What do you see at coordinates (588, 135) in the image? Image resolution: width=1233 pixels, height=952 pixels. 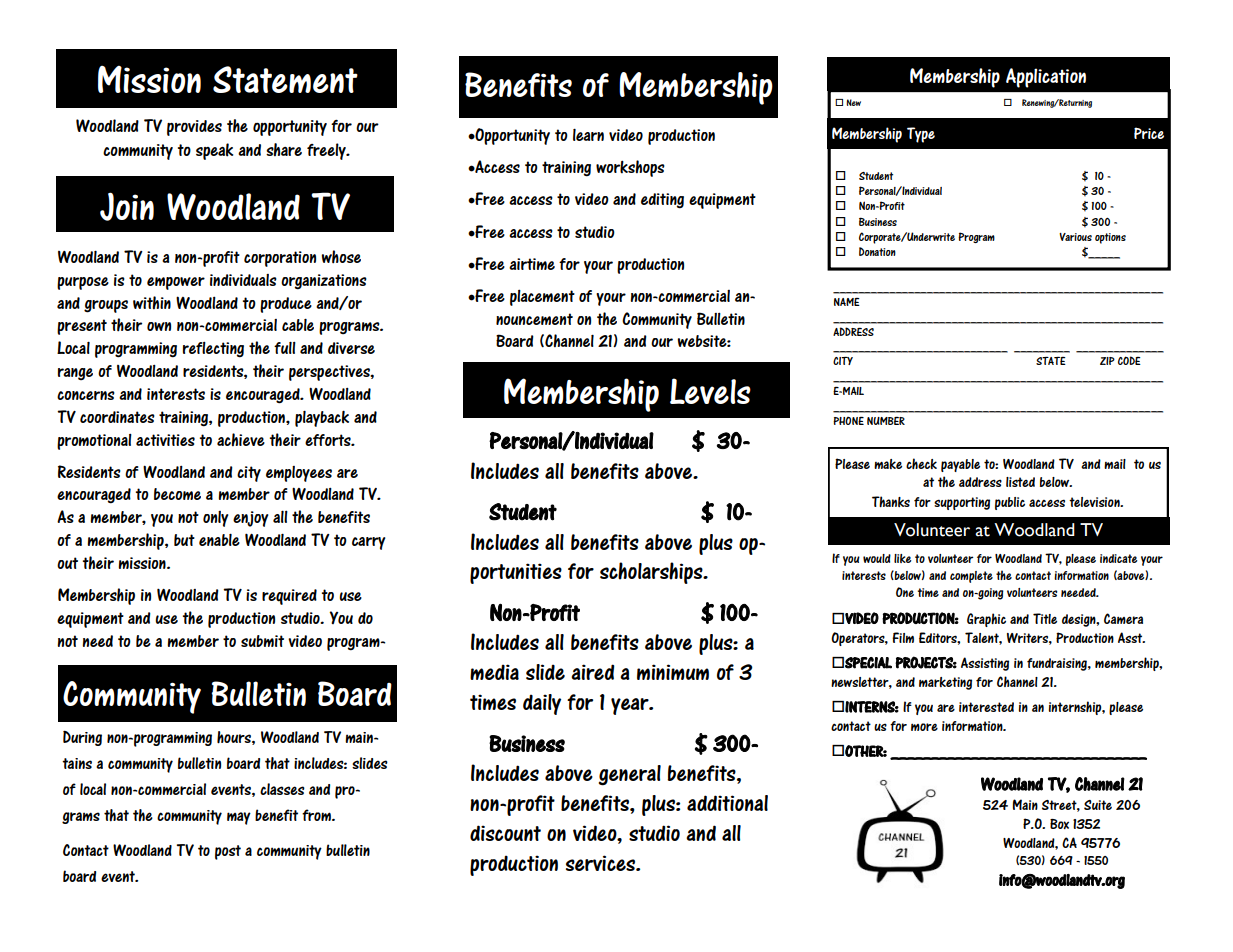 I see `learn` at bounding box center [588, 135].
